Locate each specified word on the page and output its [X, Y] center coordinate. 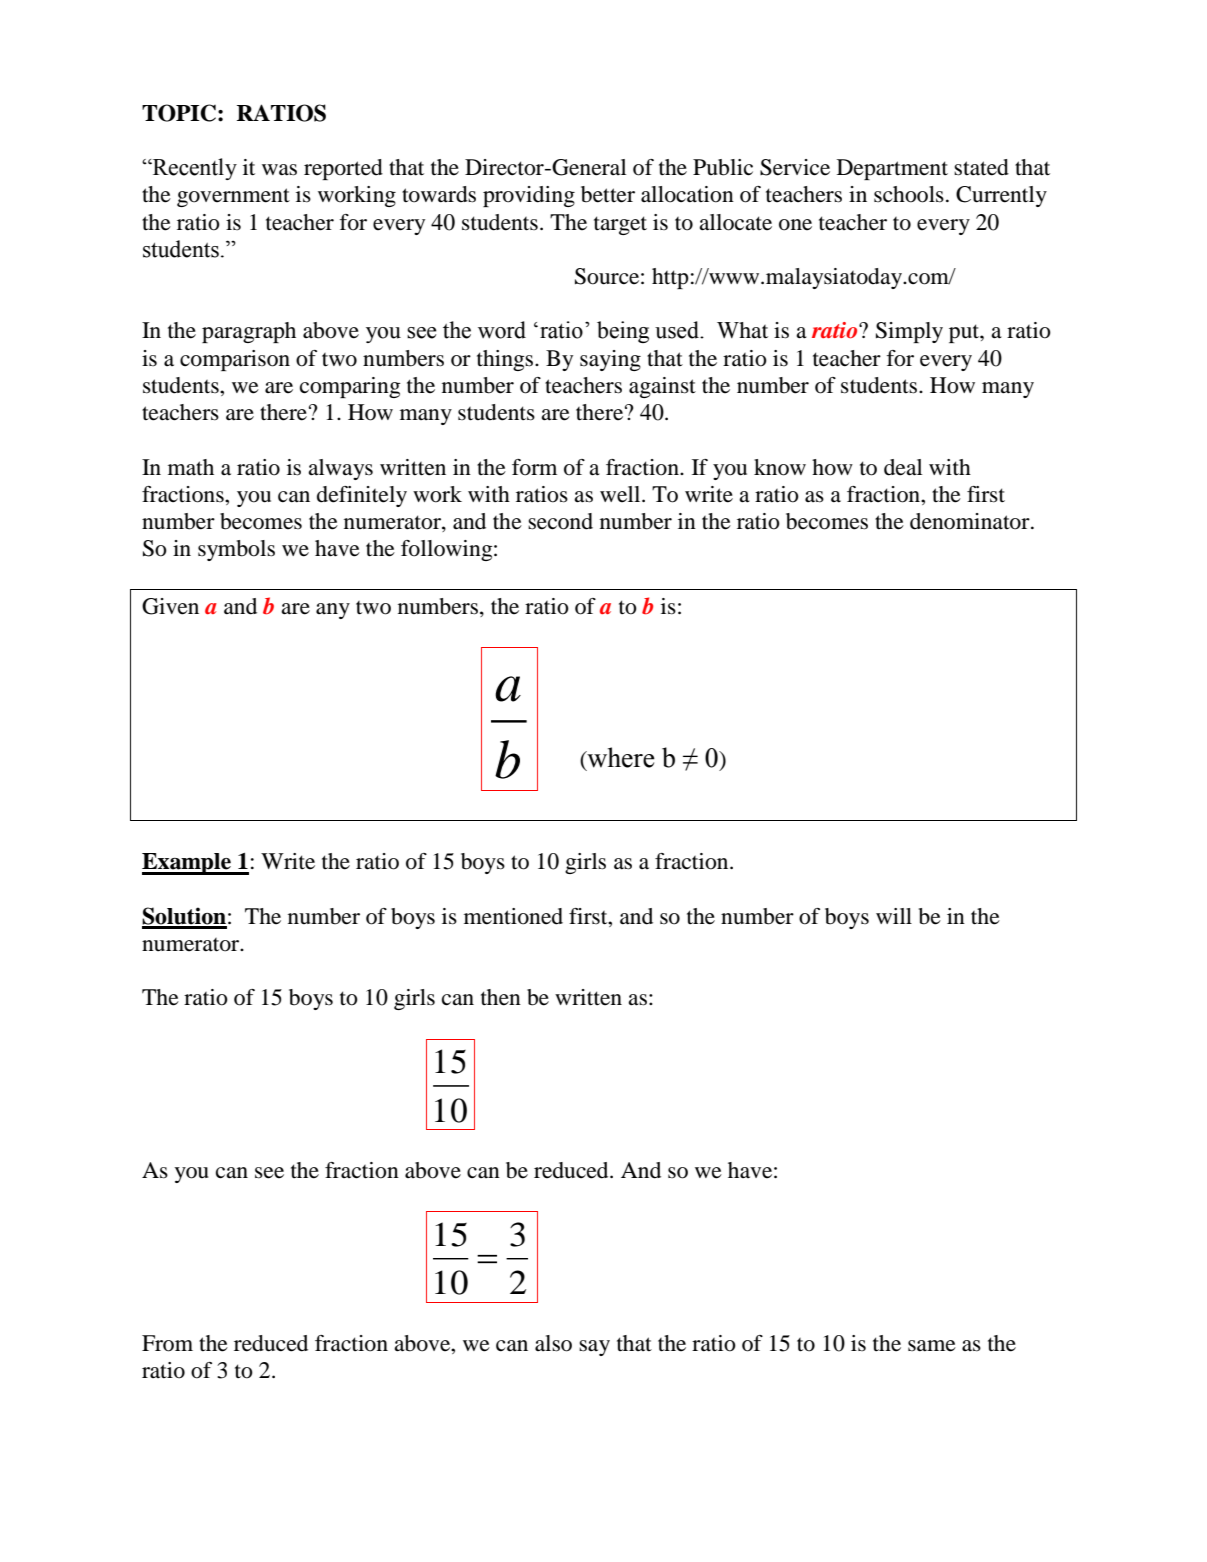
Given [170, 606]
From [167, 1343]
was [279, 170]
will [894, 916]
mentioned [513, 916]
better [608, 194]
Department [892, 169]
